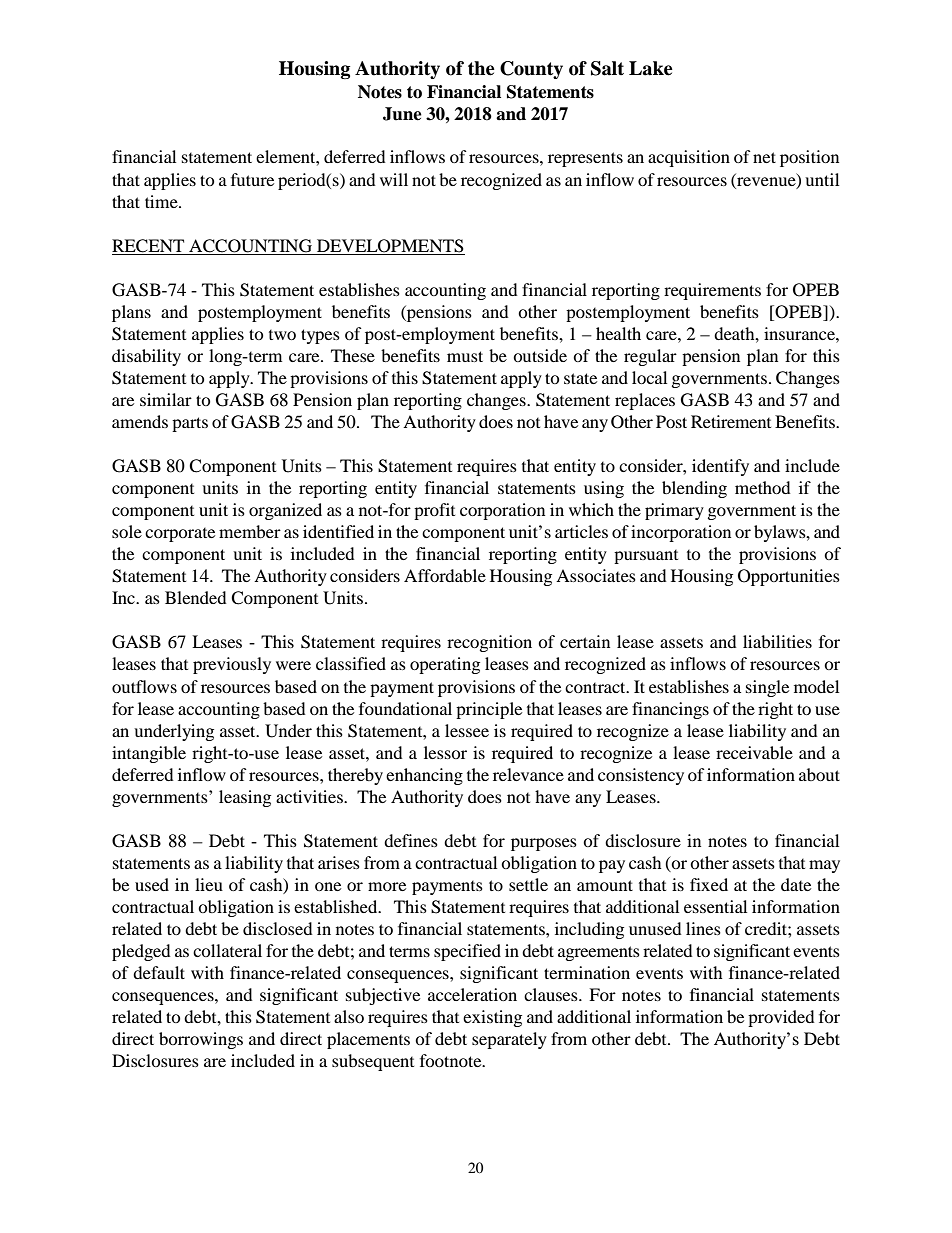 This screenshot has height=1233, width=952. What do you see at coordinates (709, 884) in the screenshot?
I see `fixed` at bounding box center [709, 884].
